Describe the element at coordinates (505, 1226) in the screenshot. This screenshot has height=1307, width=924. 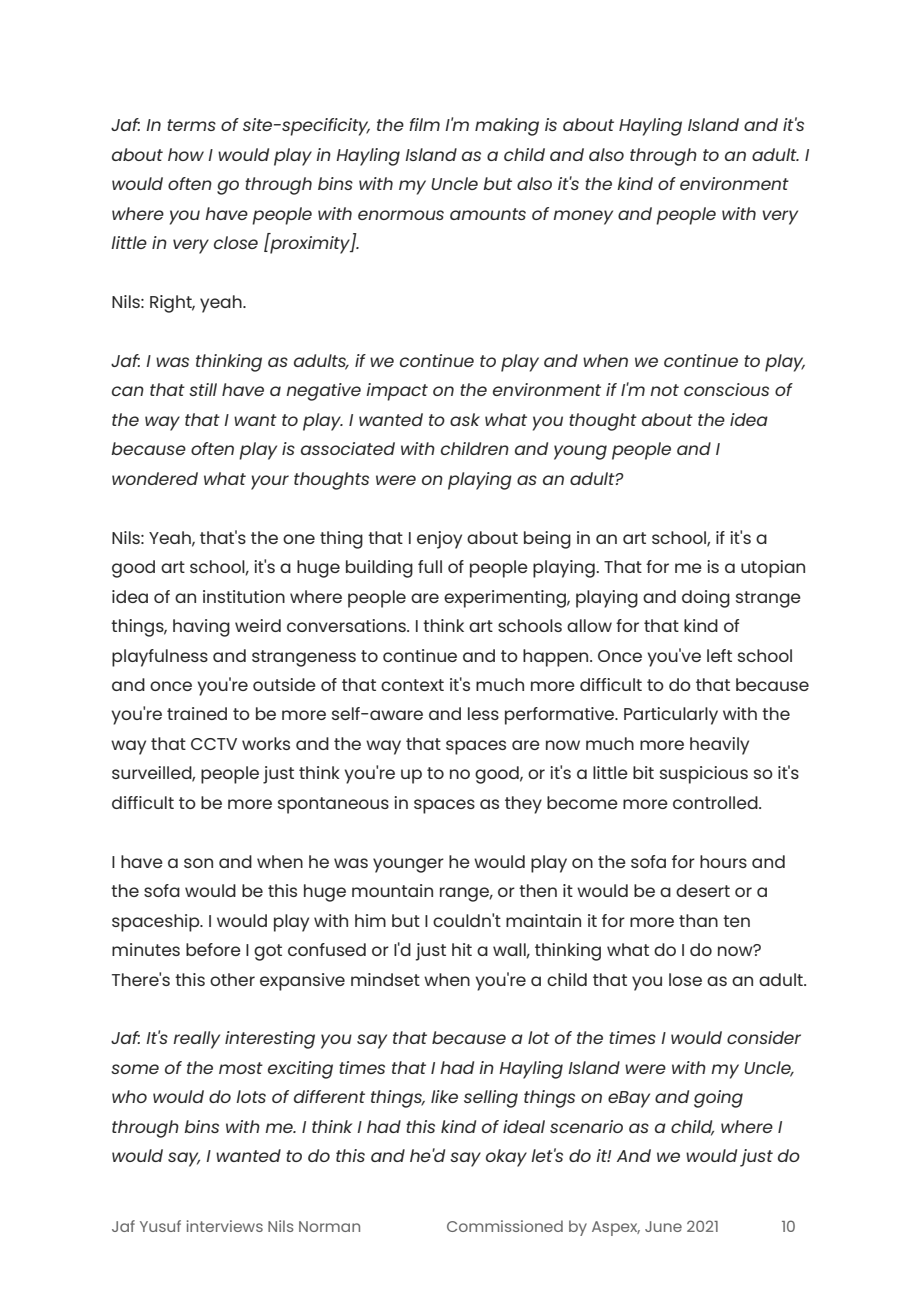
I see `Commissioned` at that location.
